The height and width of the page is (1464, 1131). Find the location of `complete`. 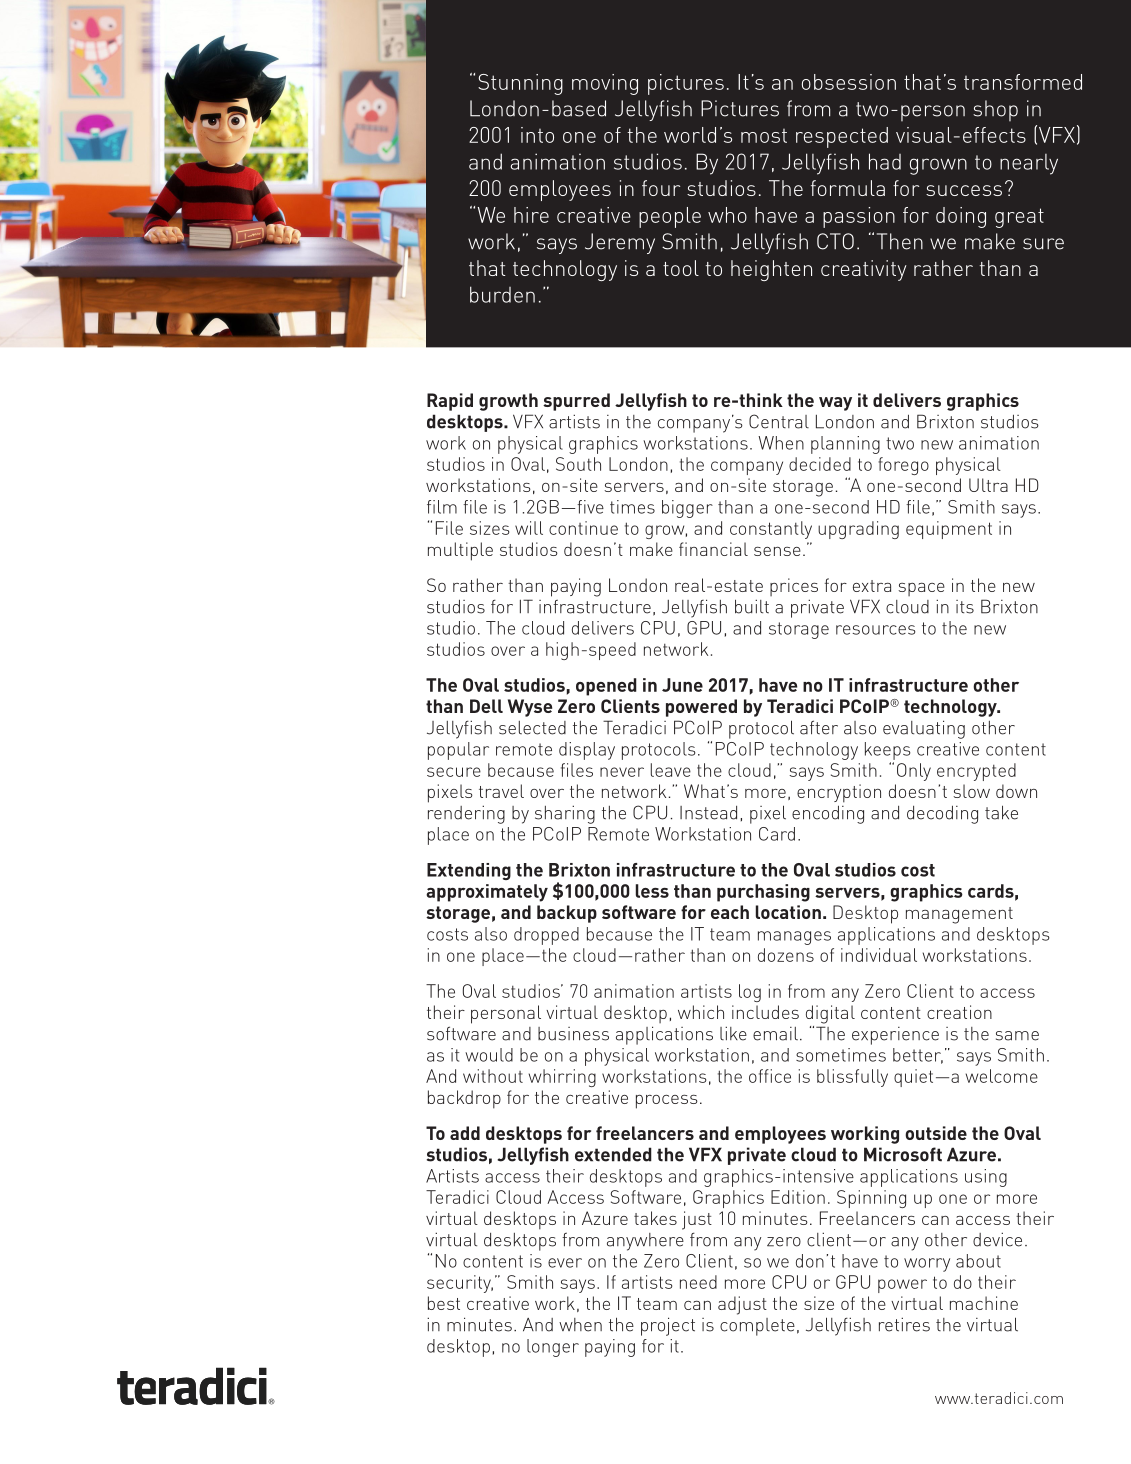

complete is located at coordinates (757, 1327).
